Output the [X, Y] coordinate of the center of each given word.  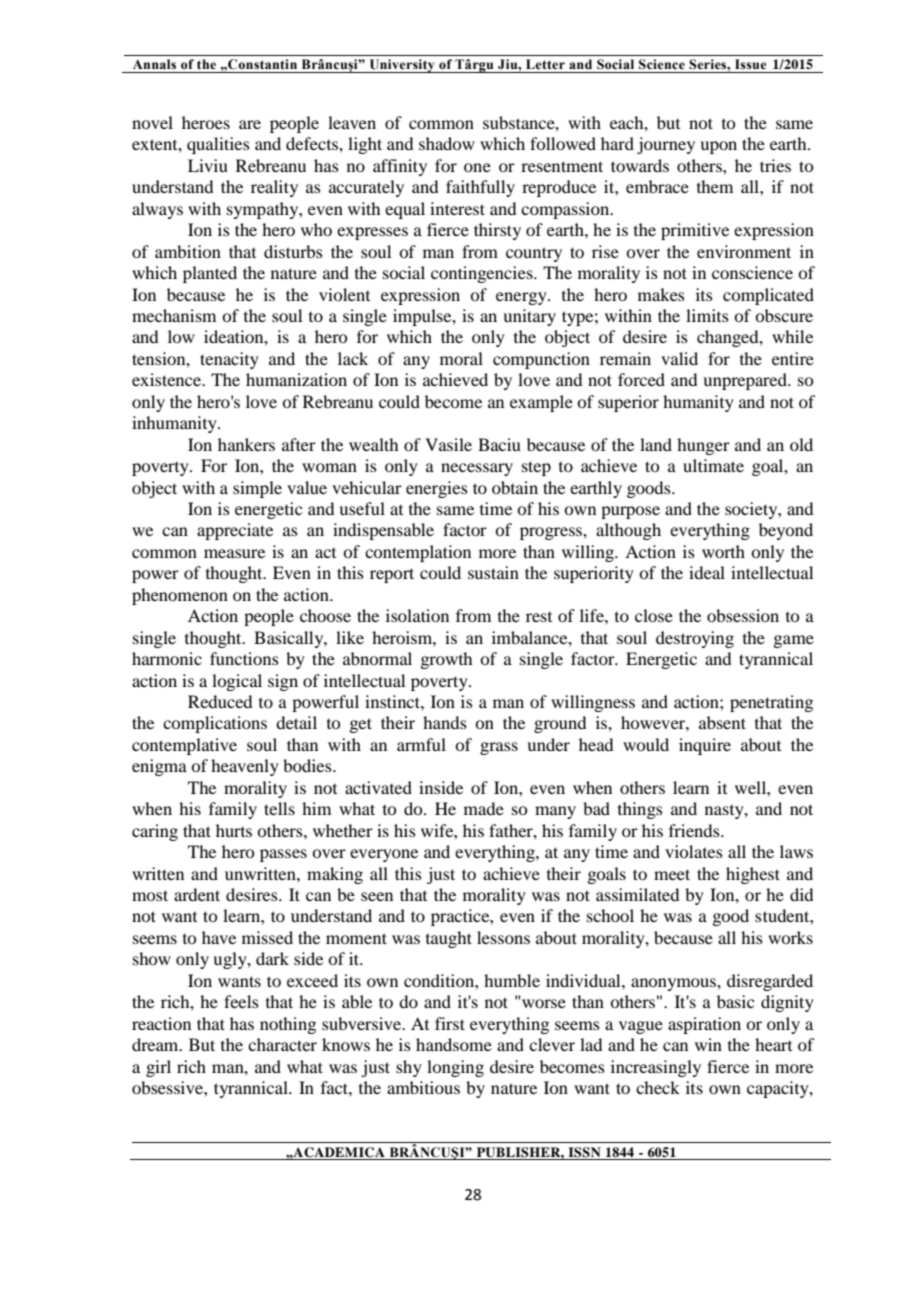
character [282, 1044]
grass [499, 748]
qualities [218, 145]
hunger [703, 446]
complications [215, 724]
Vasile [448, 444]
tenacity [229, 360]
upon [718, 147]
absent [722, 722]
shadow [447, 143]
